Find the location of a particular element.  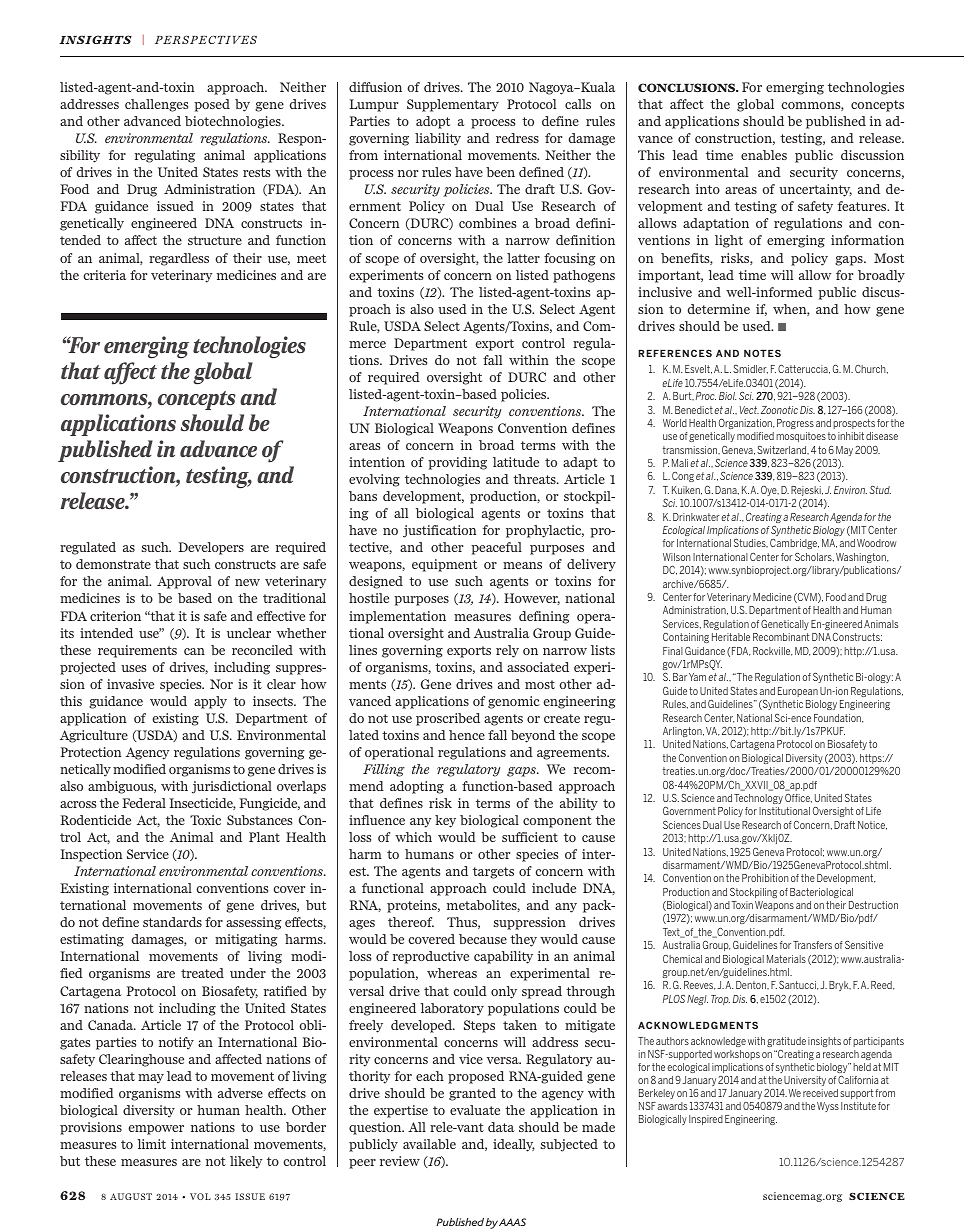

redress is located at coordinates (517, 138).
